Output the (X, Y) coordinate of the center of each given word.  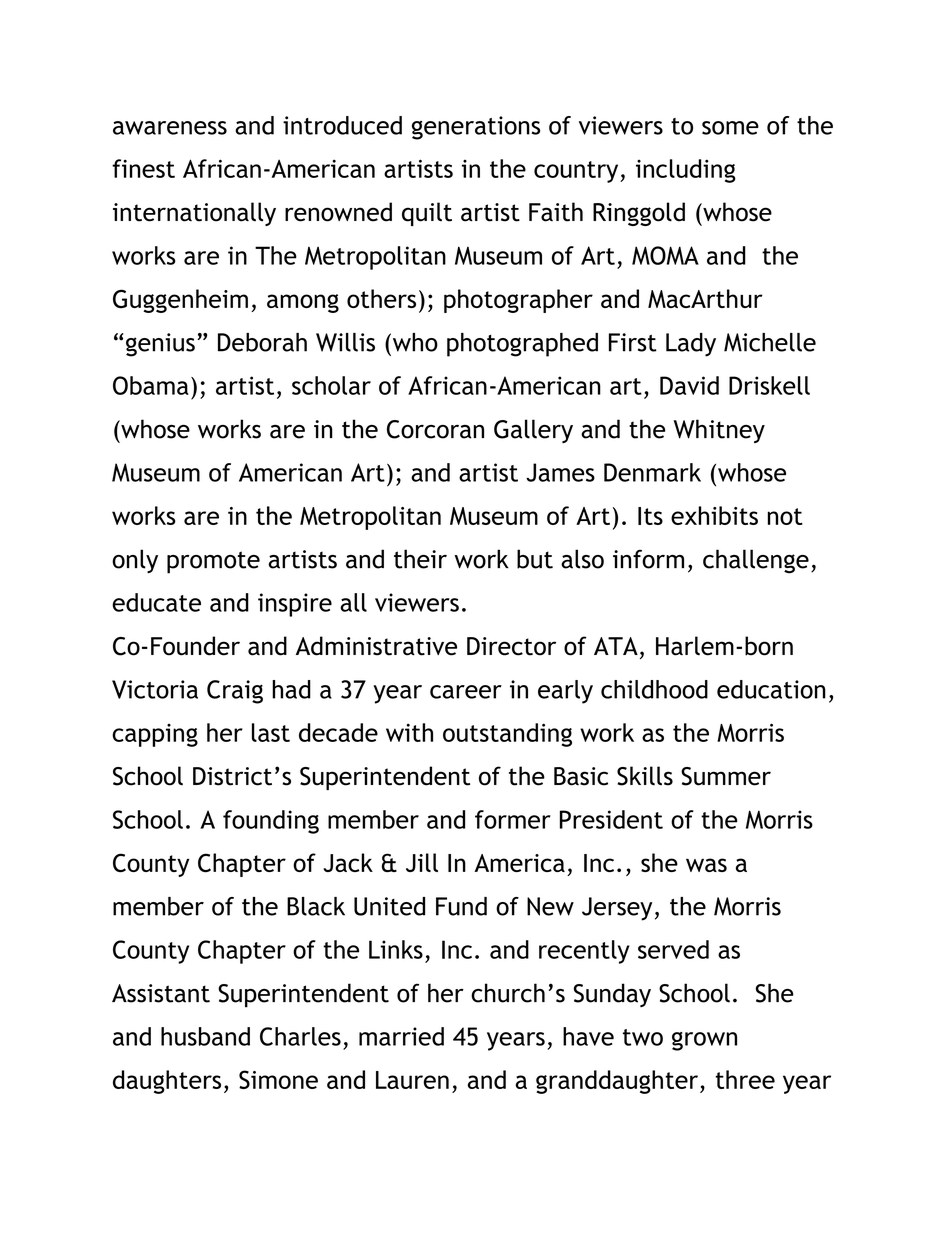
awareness (170, 128)
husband (205, 1036)
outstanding (507, 735)
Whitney (719, 431)
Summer (726, 776)
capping (155, 735)
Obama (151, 385)
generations (476, 128)
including (686, 171)
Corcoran (435, 429)
